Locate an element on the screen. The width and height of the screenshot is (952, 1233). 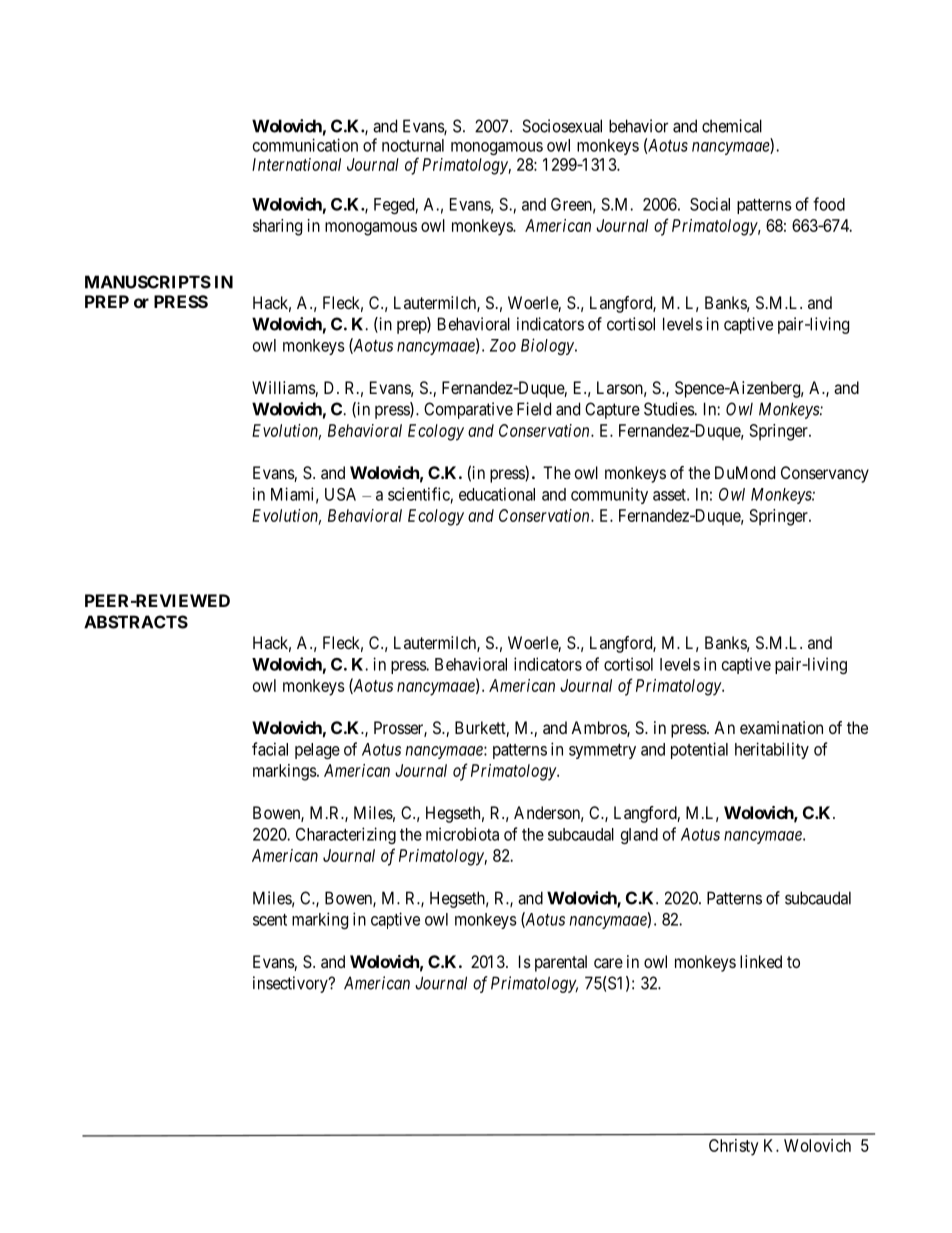
parental is located at coordinates (561, 963).
